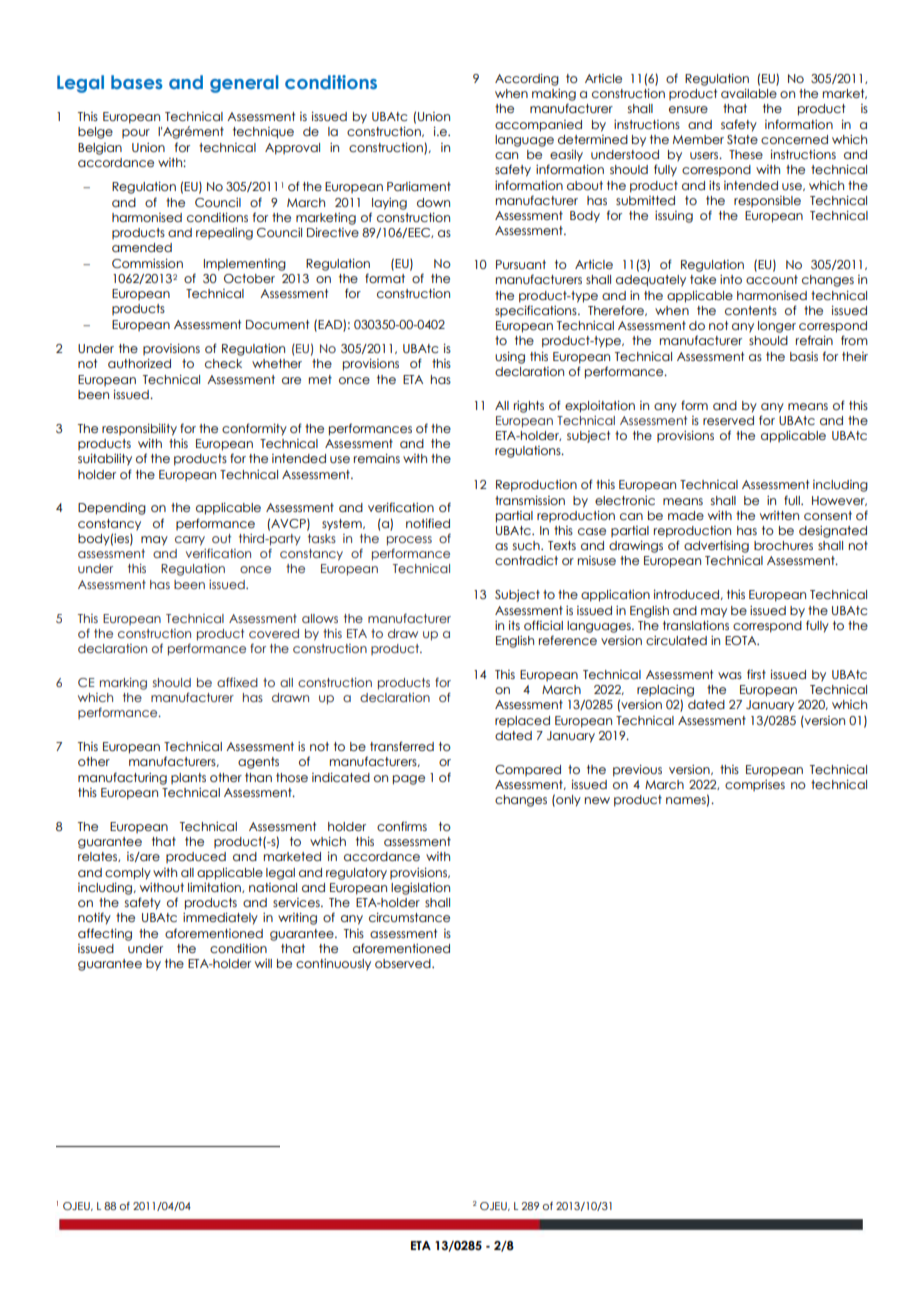  Describe the element at coordinates (428, 523) in the document. I see `notified` at that location.
